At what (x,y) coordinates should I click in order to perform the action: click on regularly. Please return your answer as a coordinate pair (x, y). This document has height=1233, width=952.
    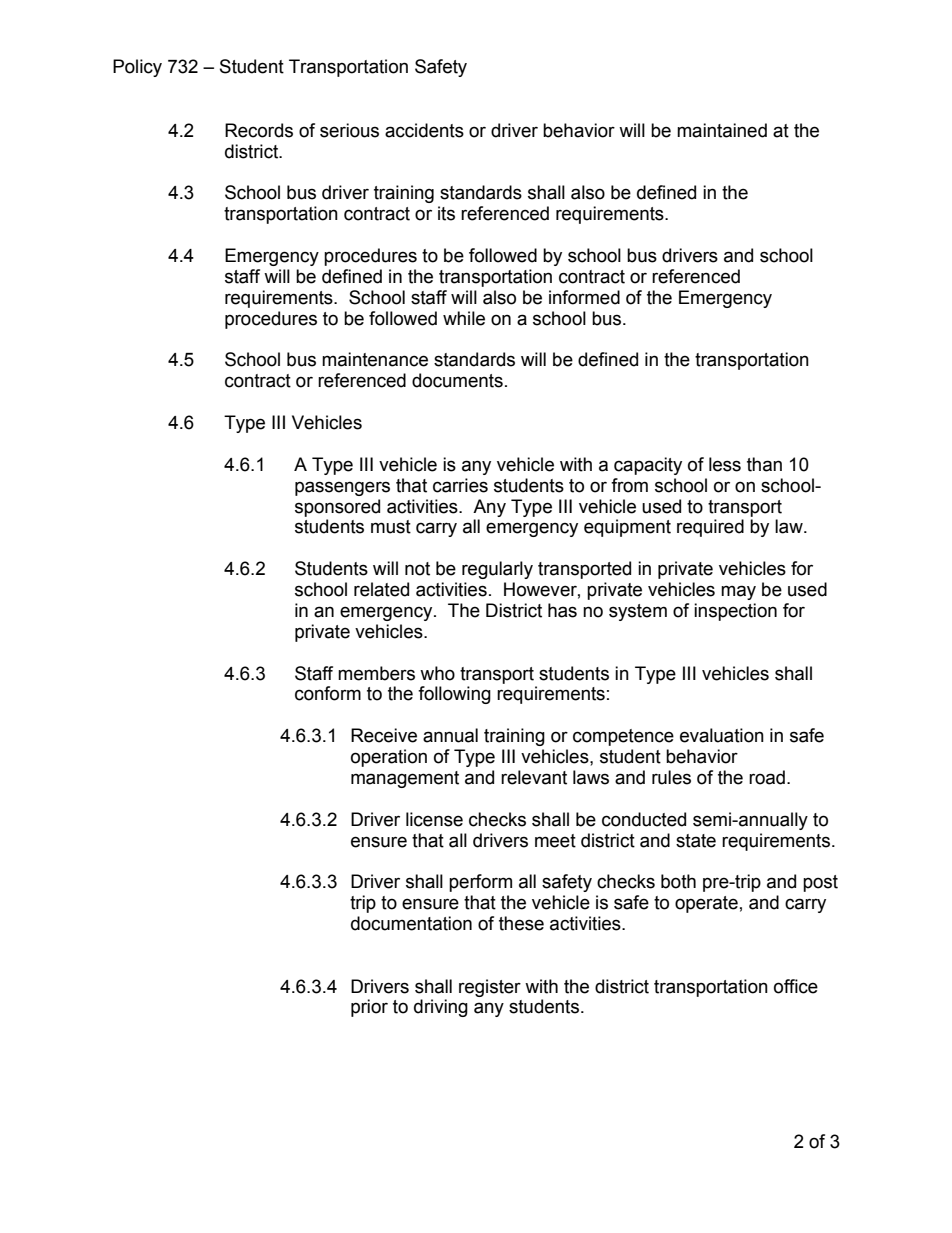
    Looking at the image, I should click on (497, 570).
